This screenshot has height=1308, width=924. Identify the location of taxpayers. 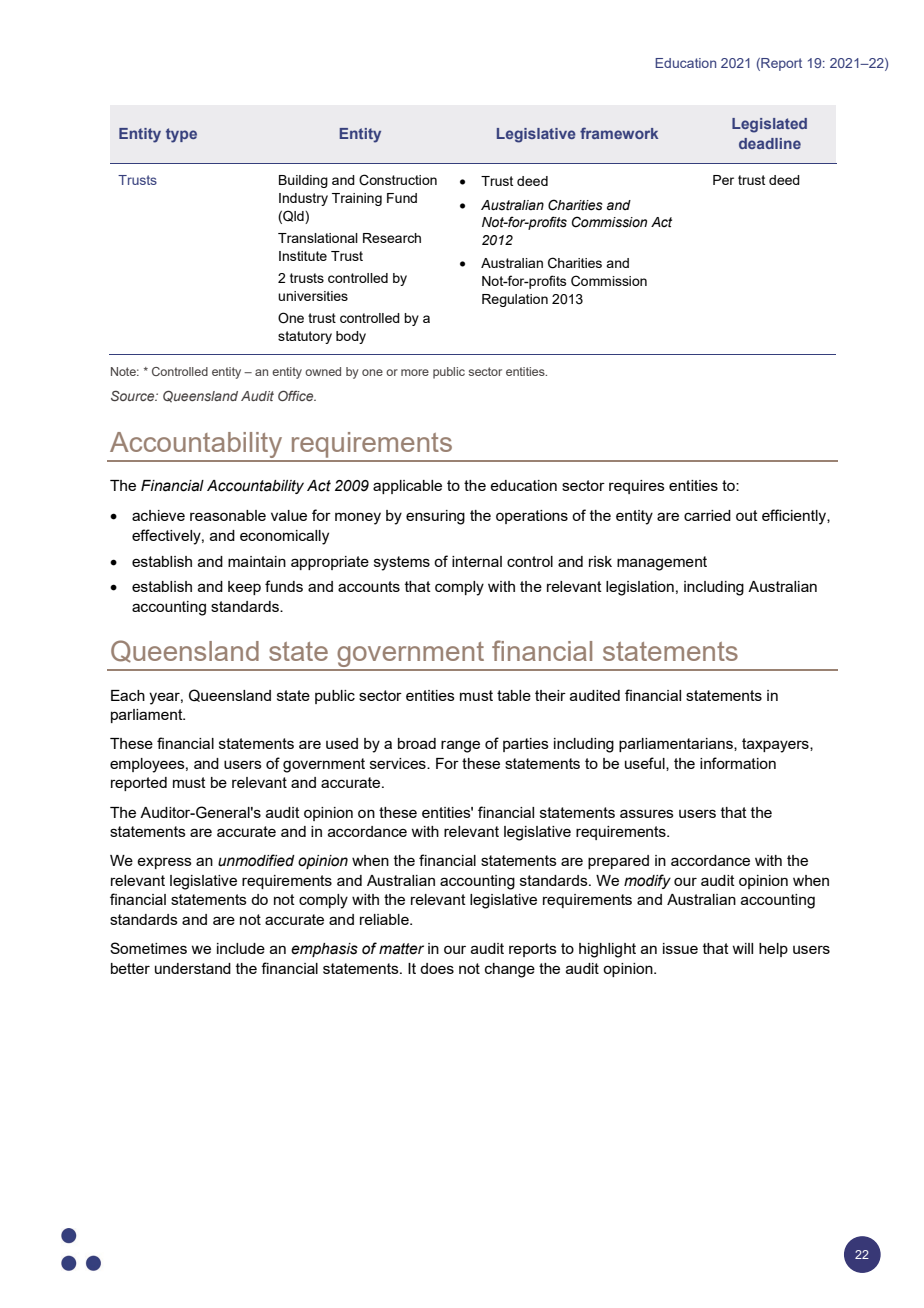
(776, 745).
